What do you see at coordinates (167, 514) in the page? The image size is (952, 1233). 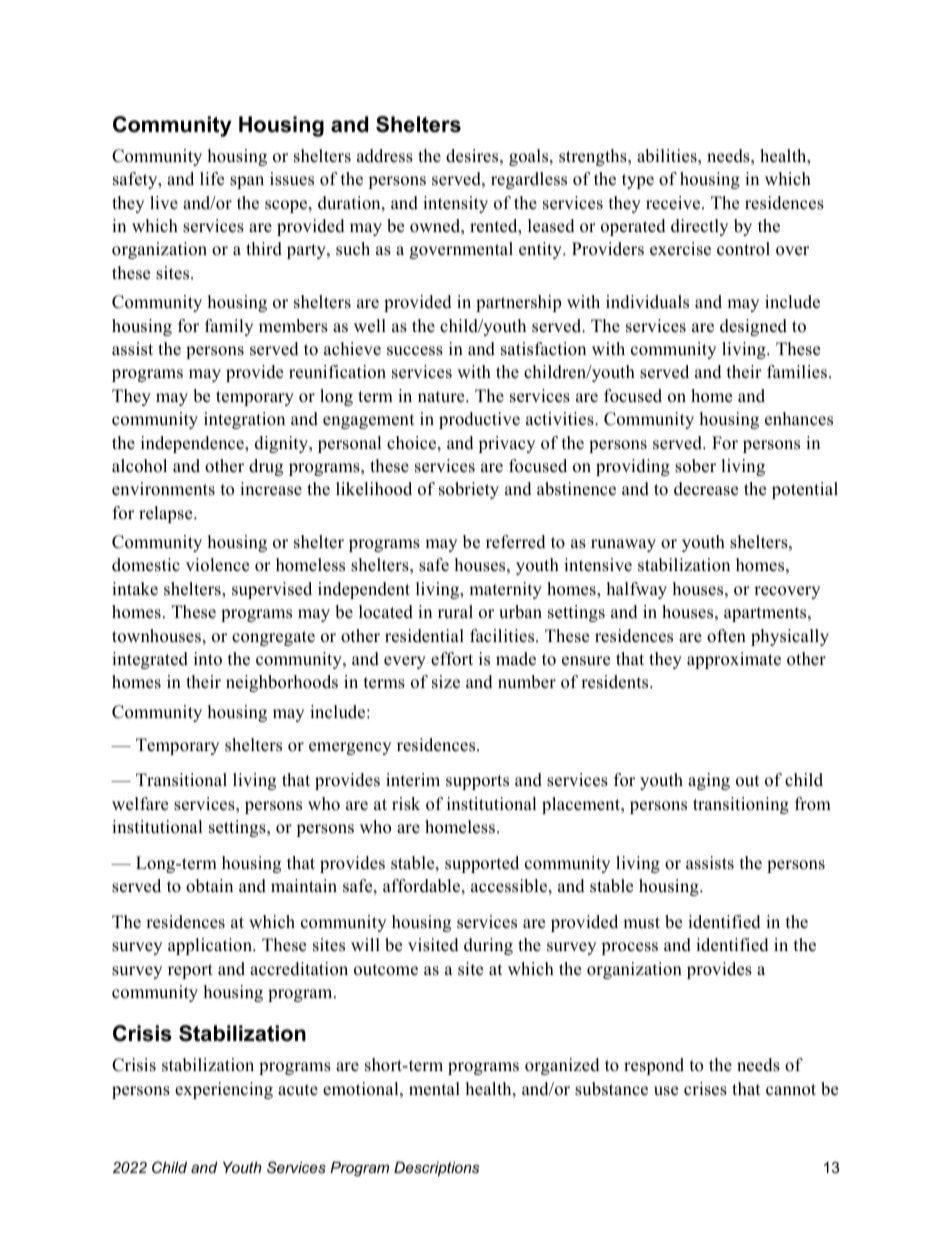 I see `relapse` at bounding box center [167, 514].
